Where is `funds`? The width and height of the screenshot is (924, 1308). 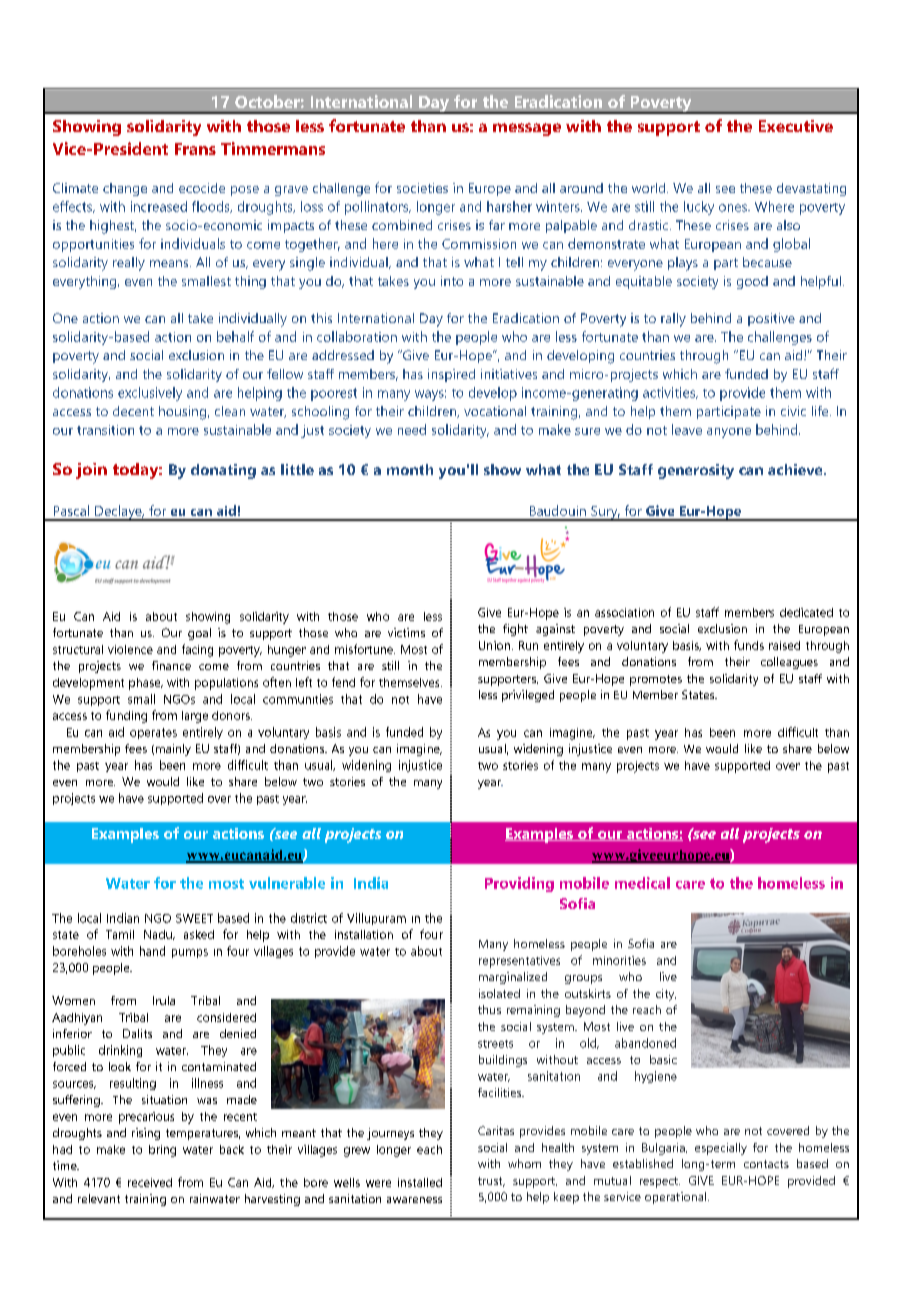 funds is located at coordinates (749, 645).
